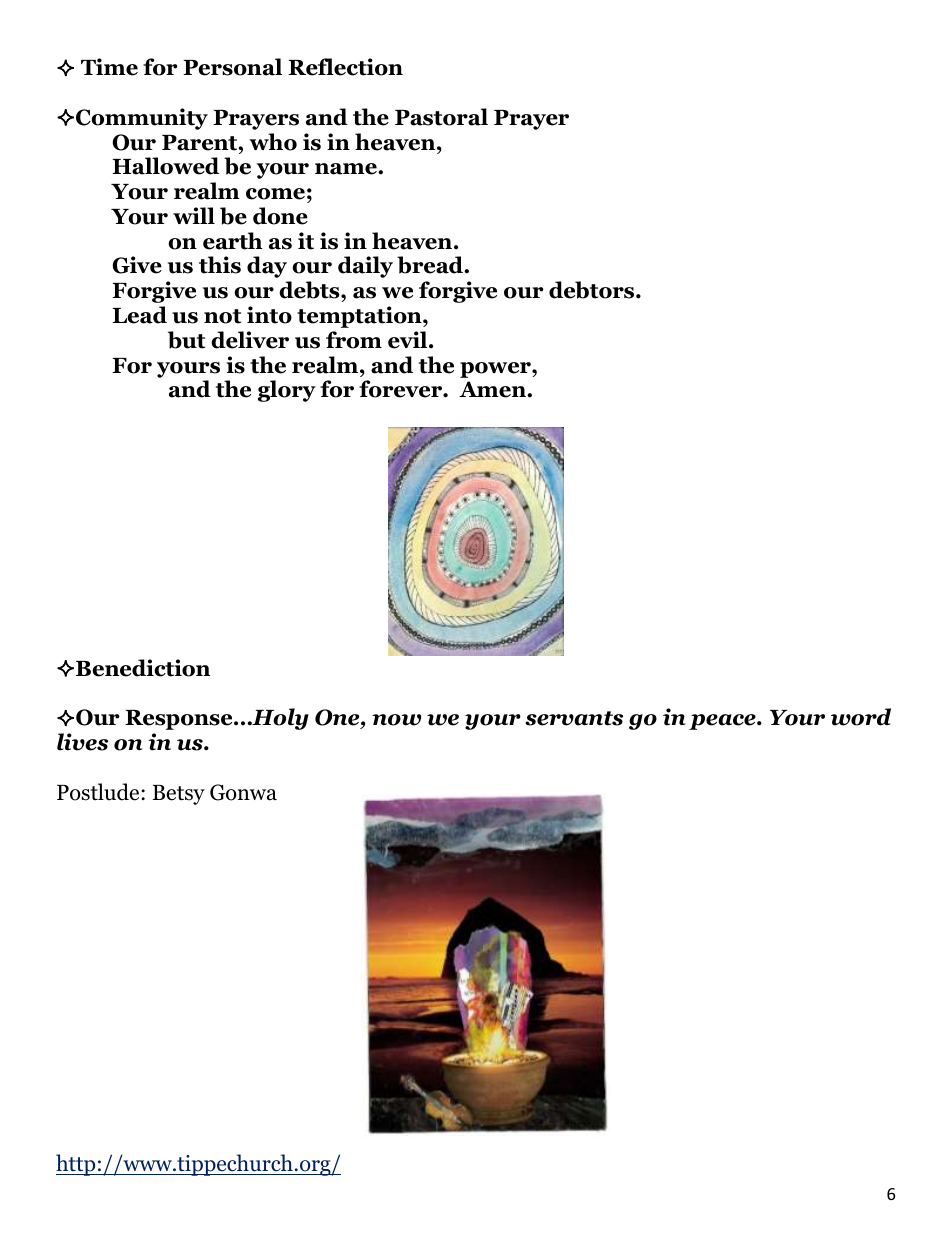  I want to click on word, so click(861, 717).
